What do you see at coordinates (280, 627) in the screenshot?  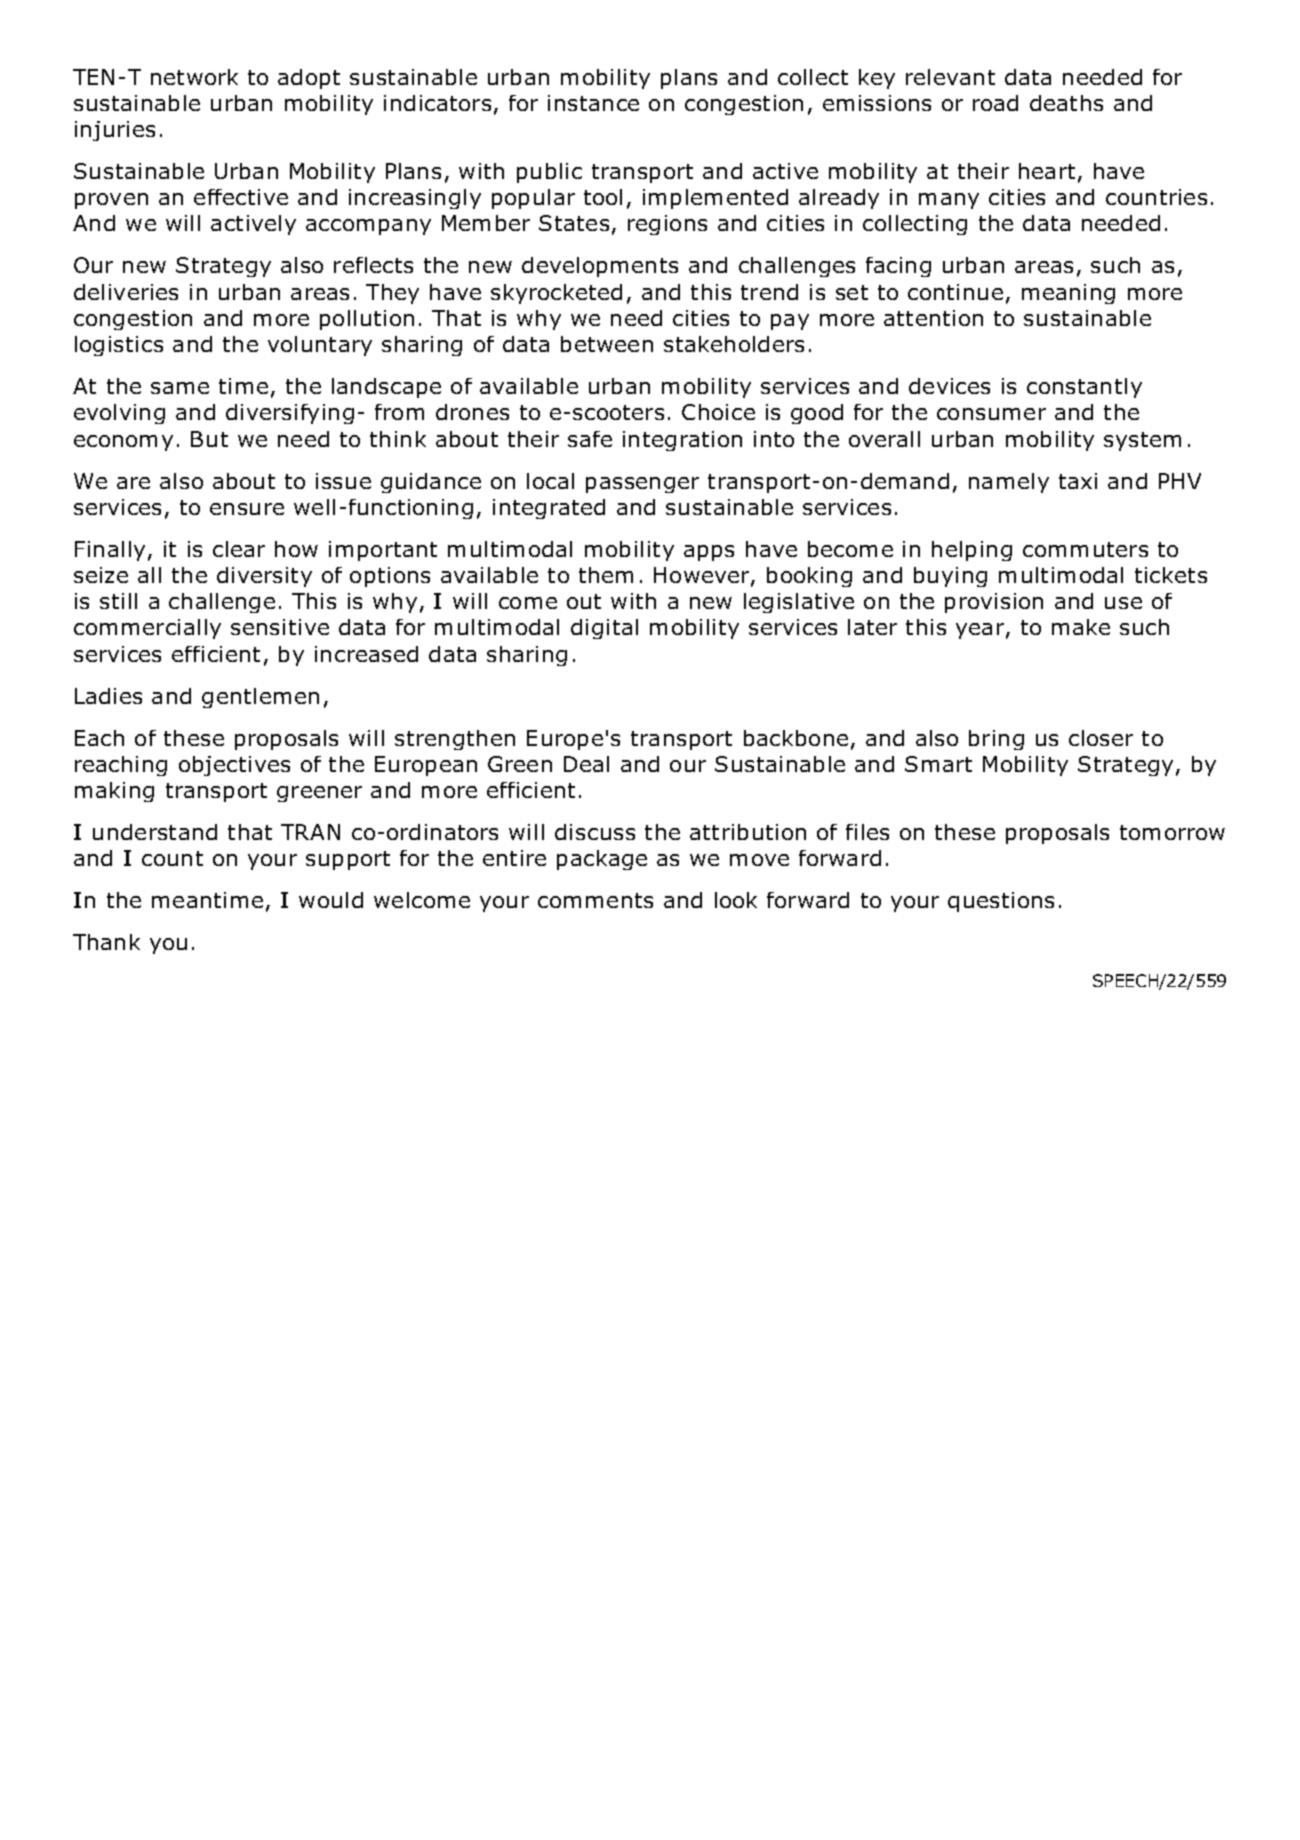 I see `sensitive` at bounding box center [280, 627].
